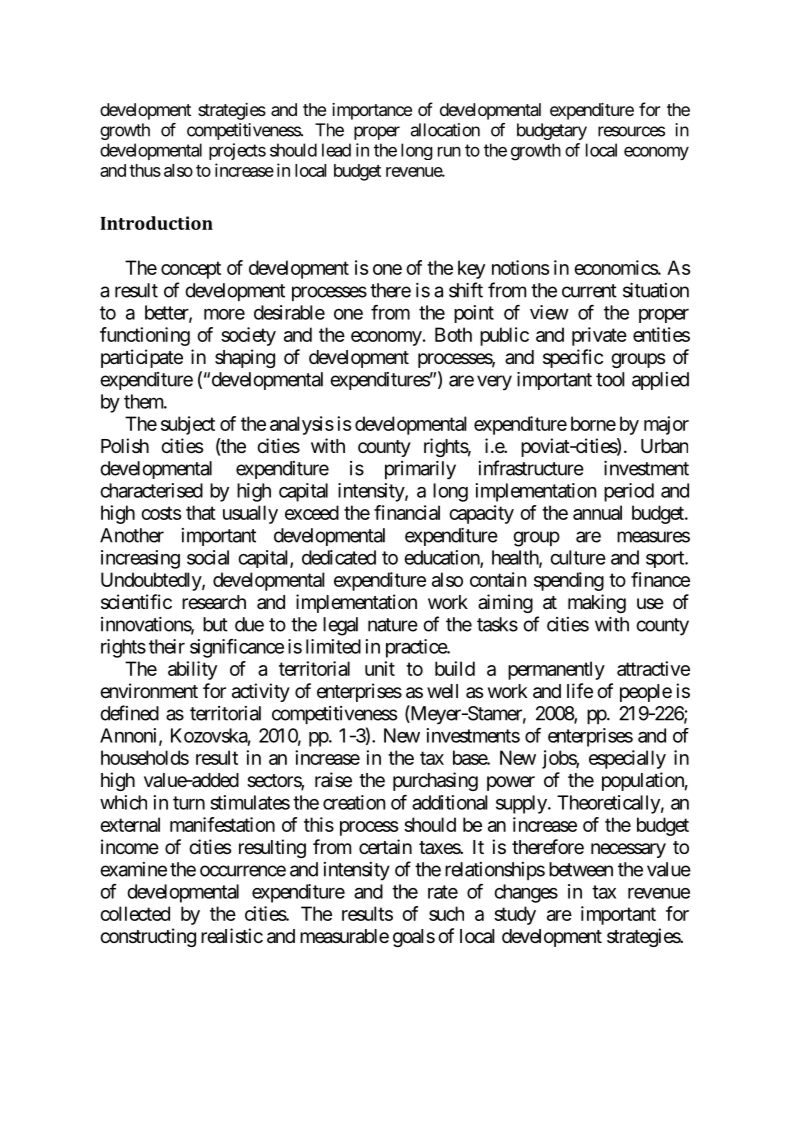  Describe the element at coordinates (380, 668) in the screenshot. I see `unit` at that location.
